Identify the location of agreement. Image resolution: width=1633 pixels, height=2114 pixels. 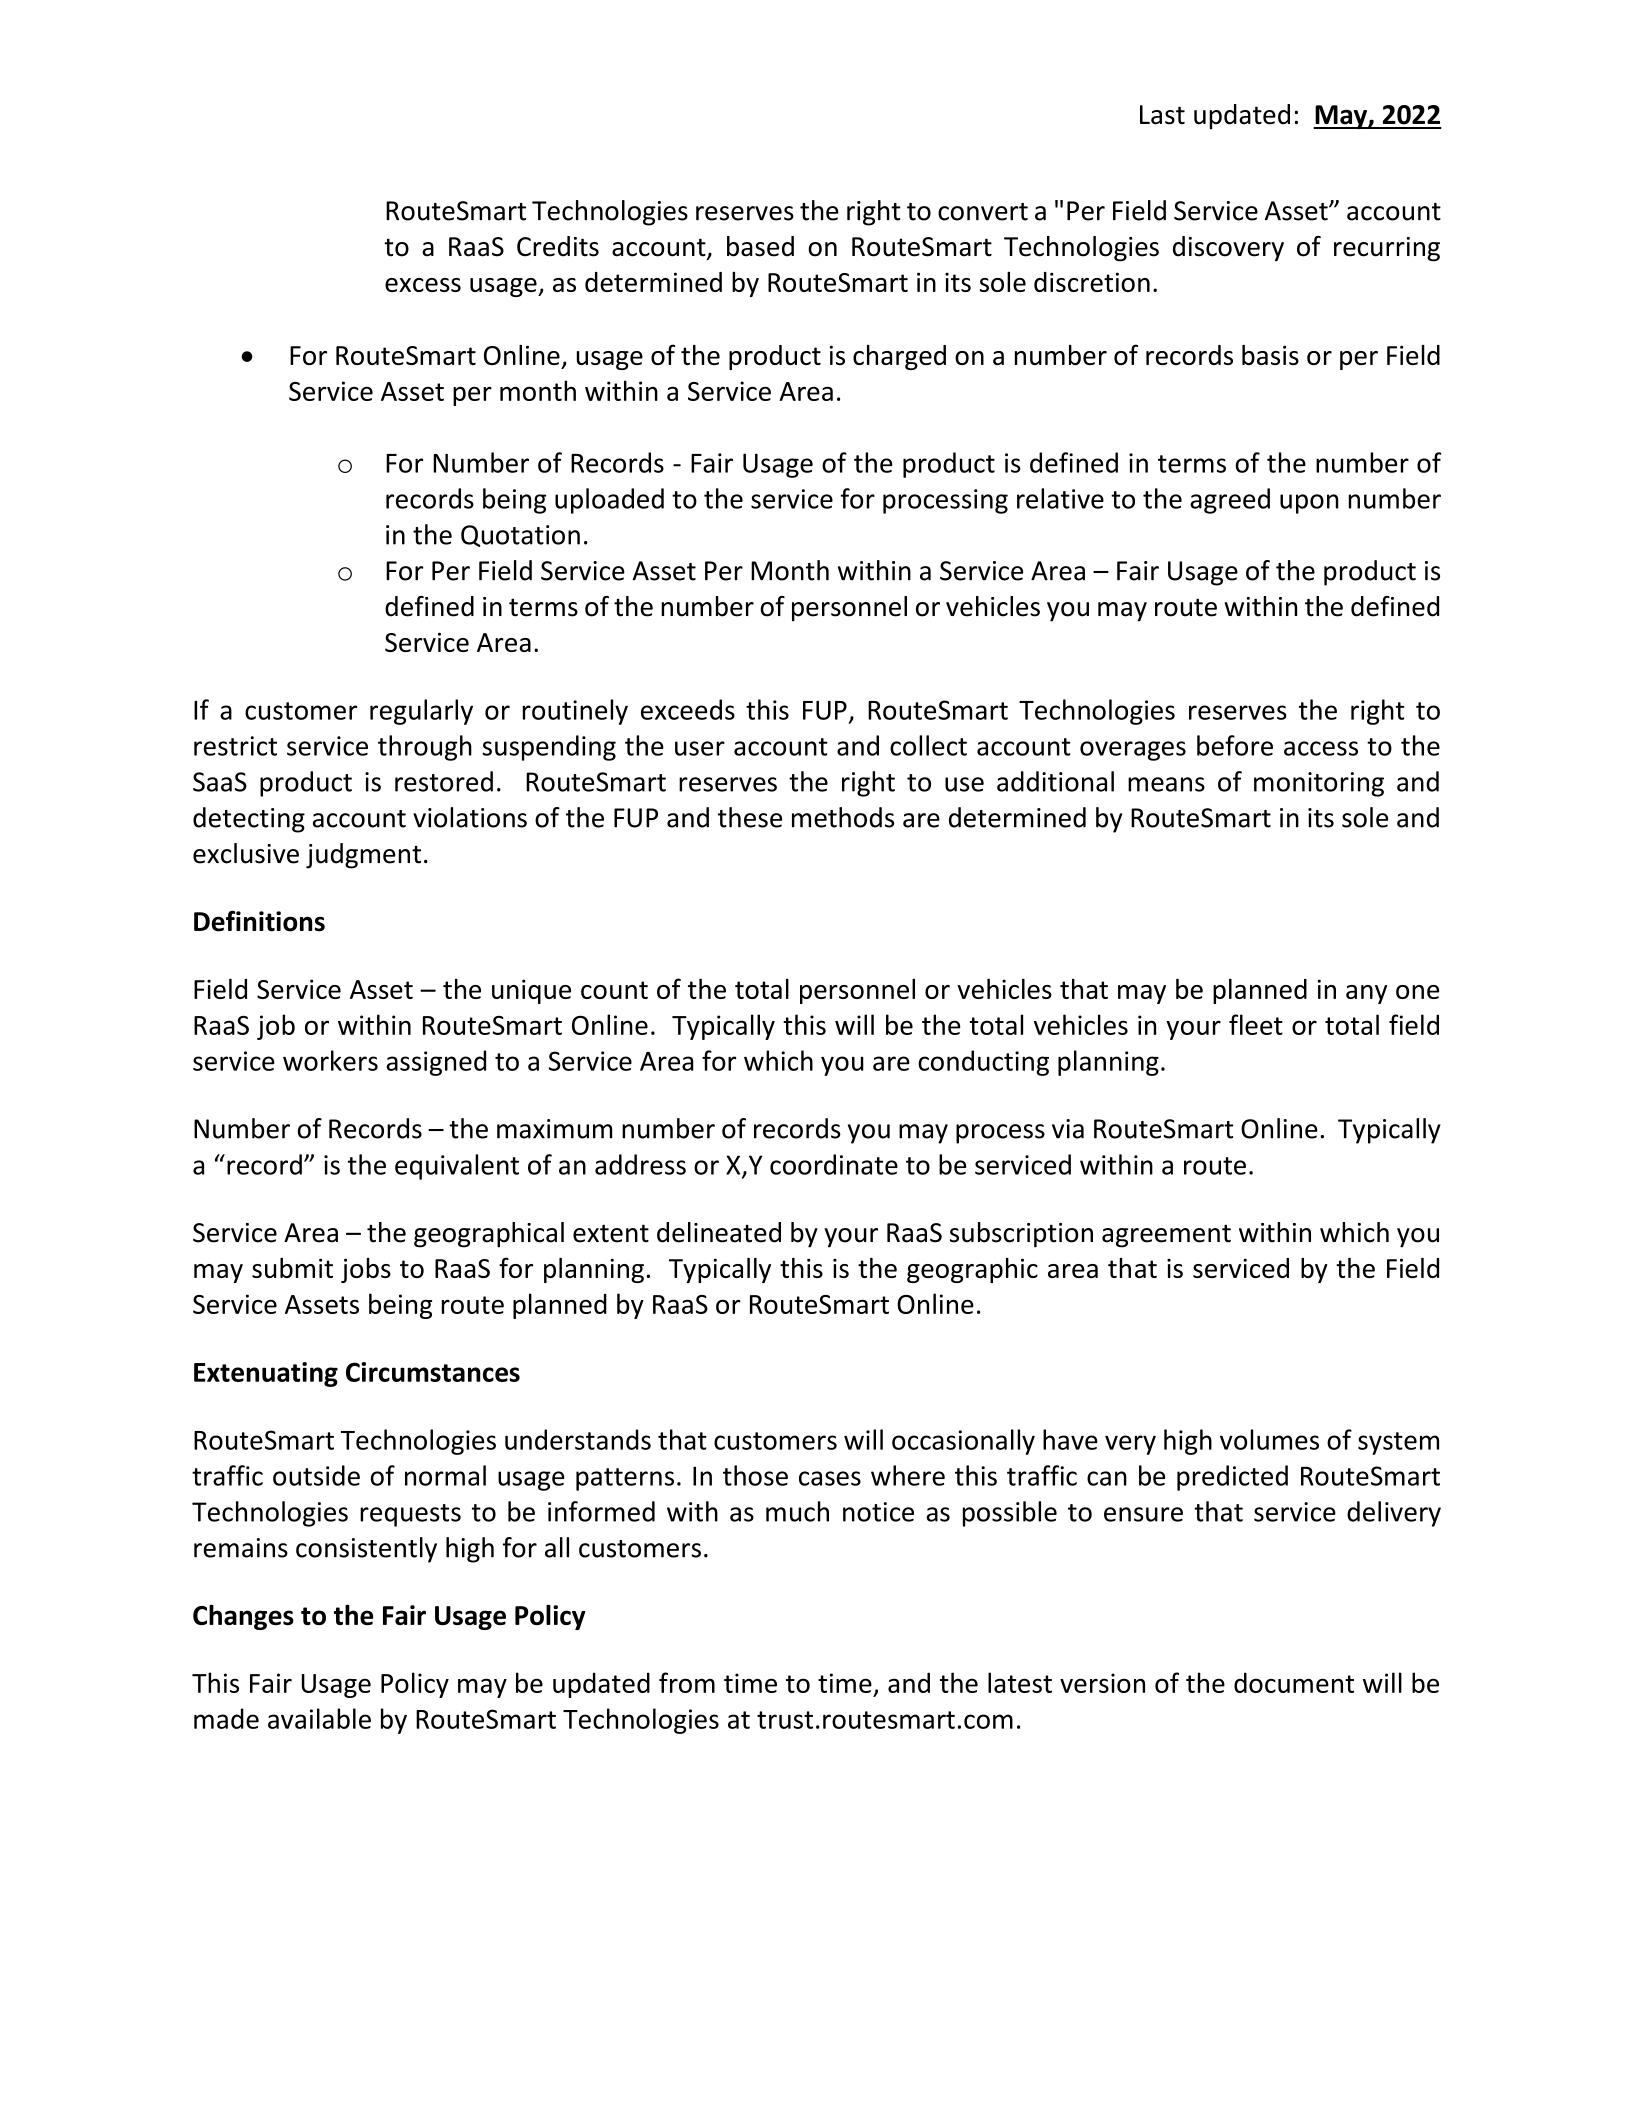
(1166, 1236).
